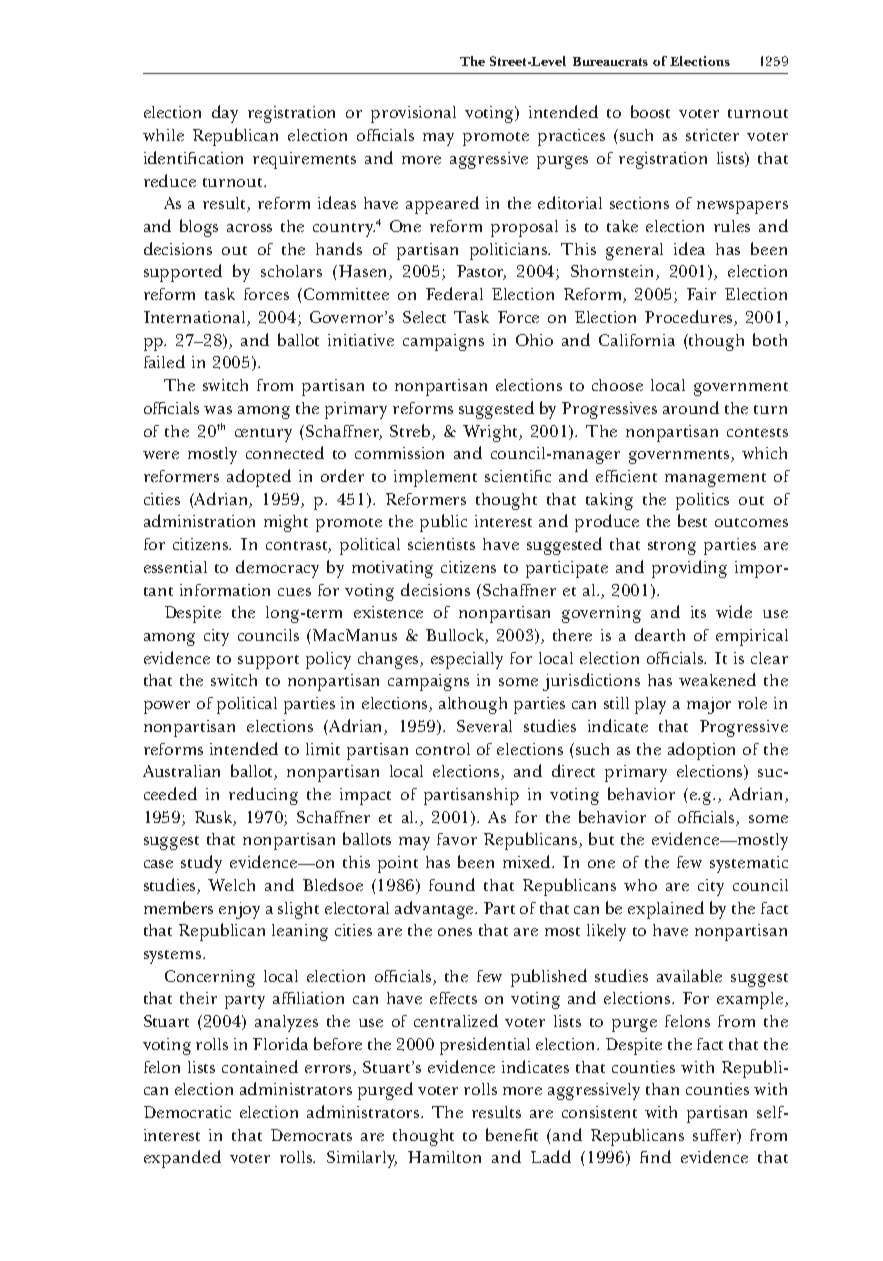 Image resolution: width=883 pixels, height=1261 pixels. Describe the element at coordinates (637, 340) in the image. I see `California` at that location.
